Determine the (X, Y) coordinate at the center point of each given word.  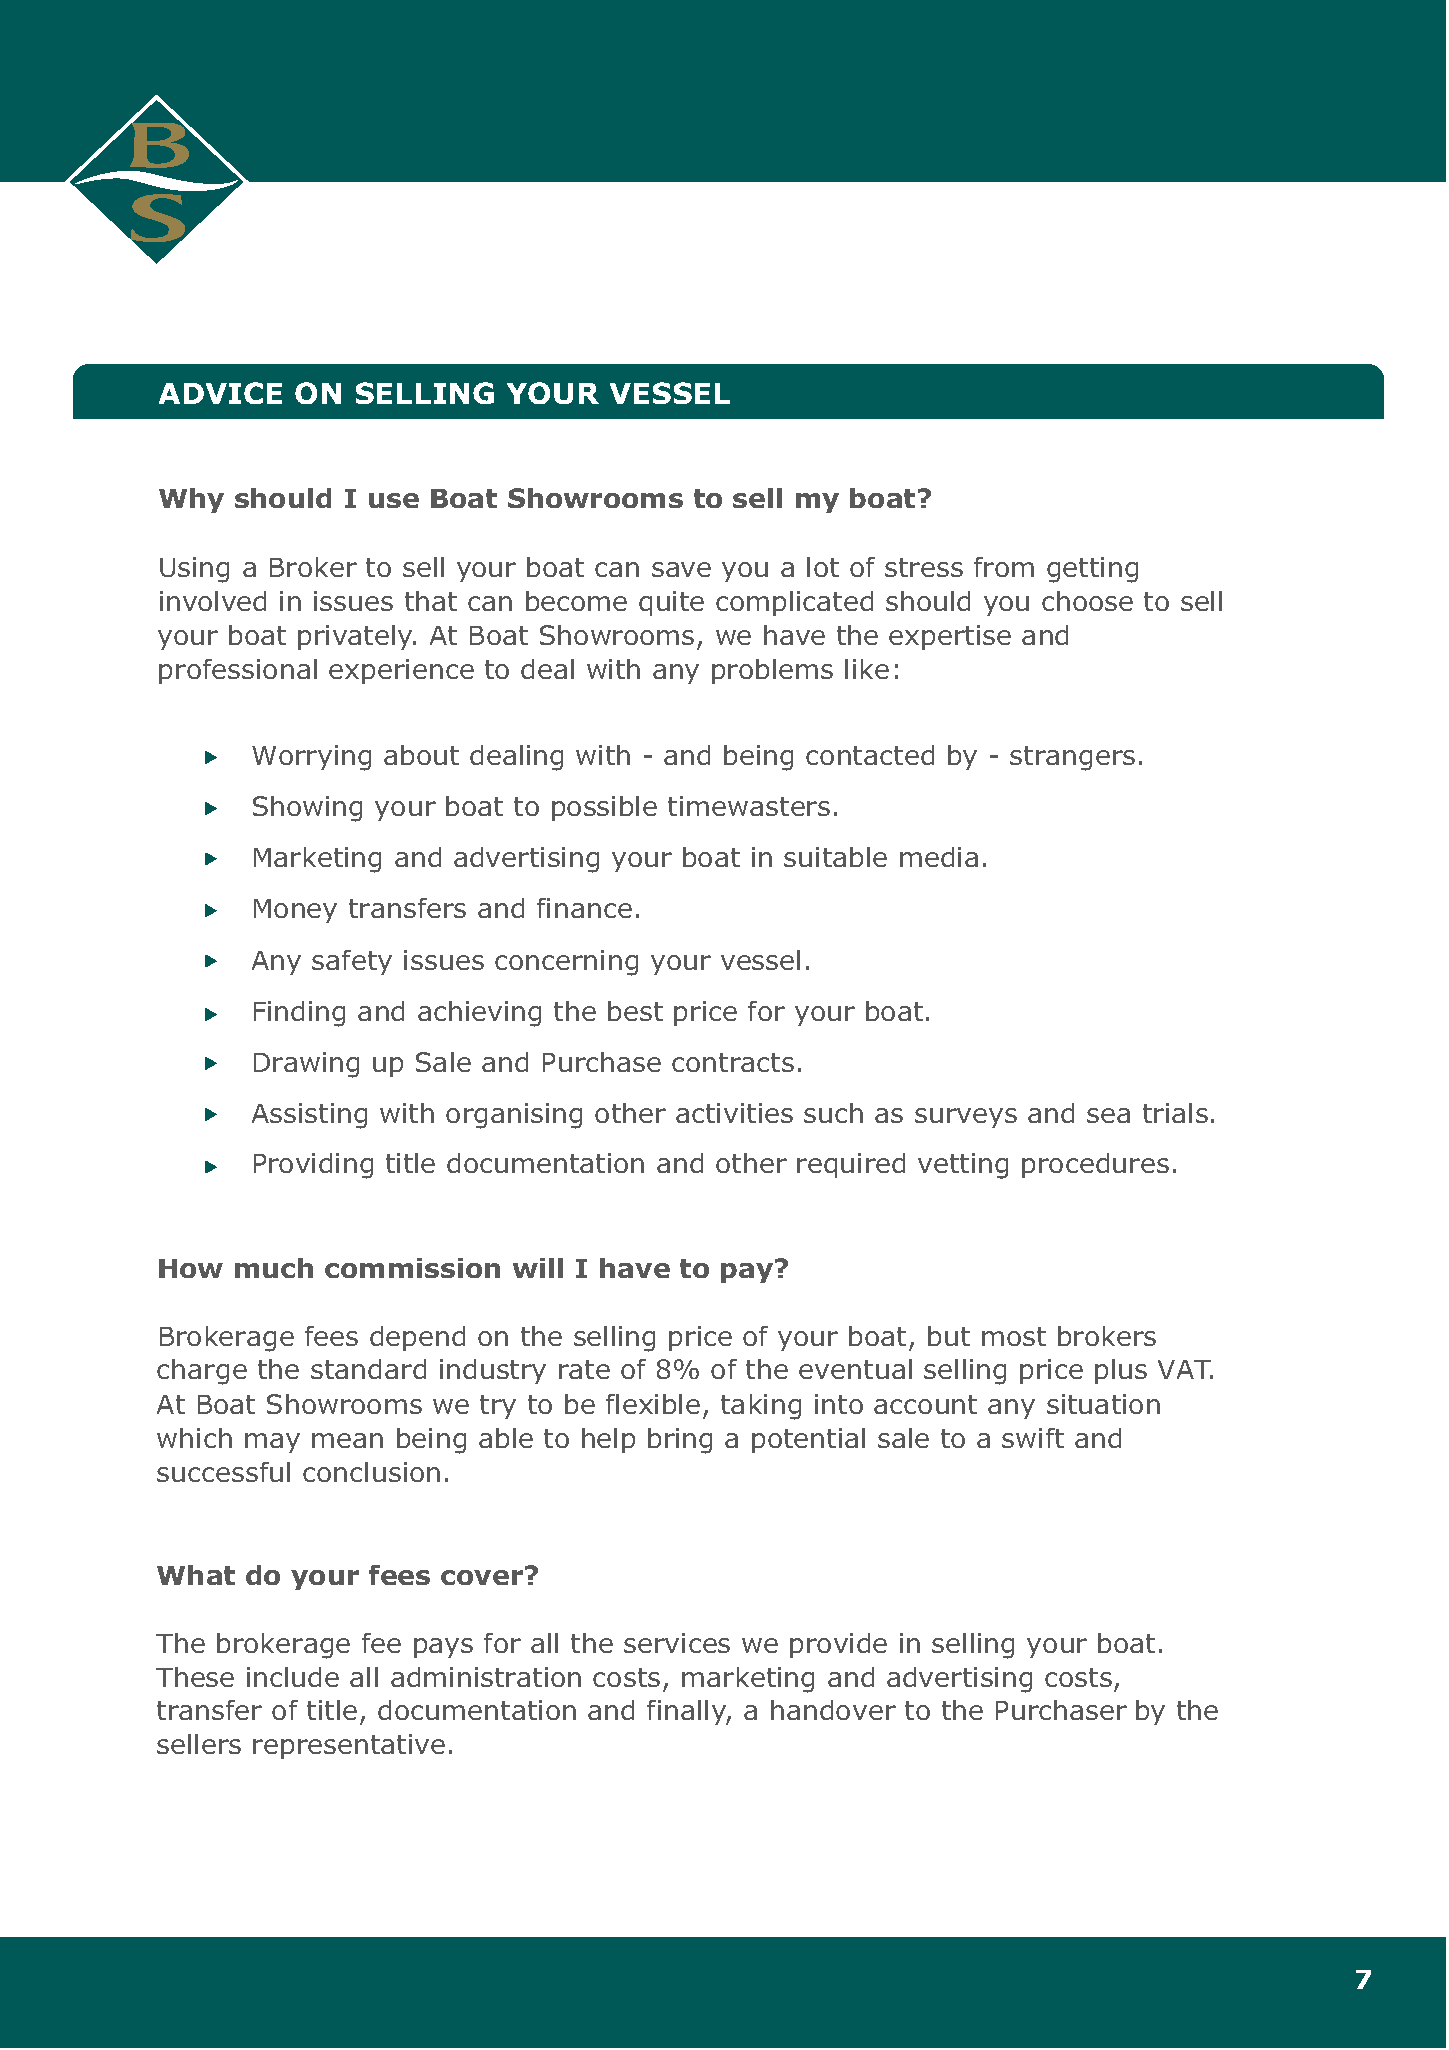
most (1014, 1336)
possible (604, 808)
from (1004, 567)
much (274, 1268)
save (681, 569)
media (939, 857)
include (293, 1677)
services (677, 1643)
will (538, 1268)
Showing (307, 809)
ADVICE (220, 393)
